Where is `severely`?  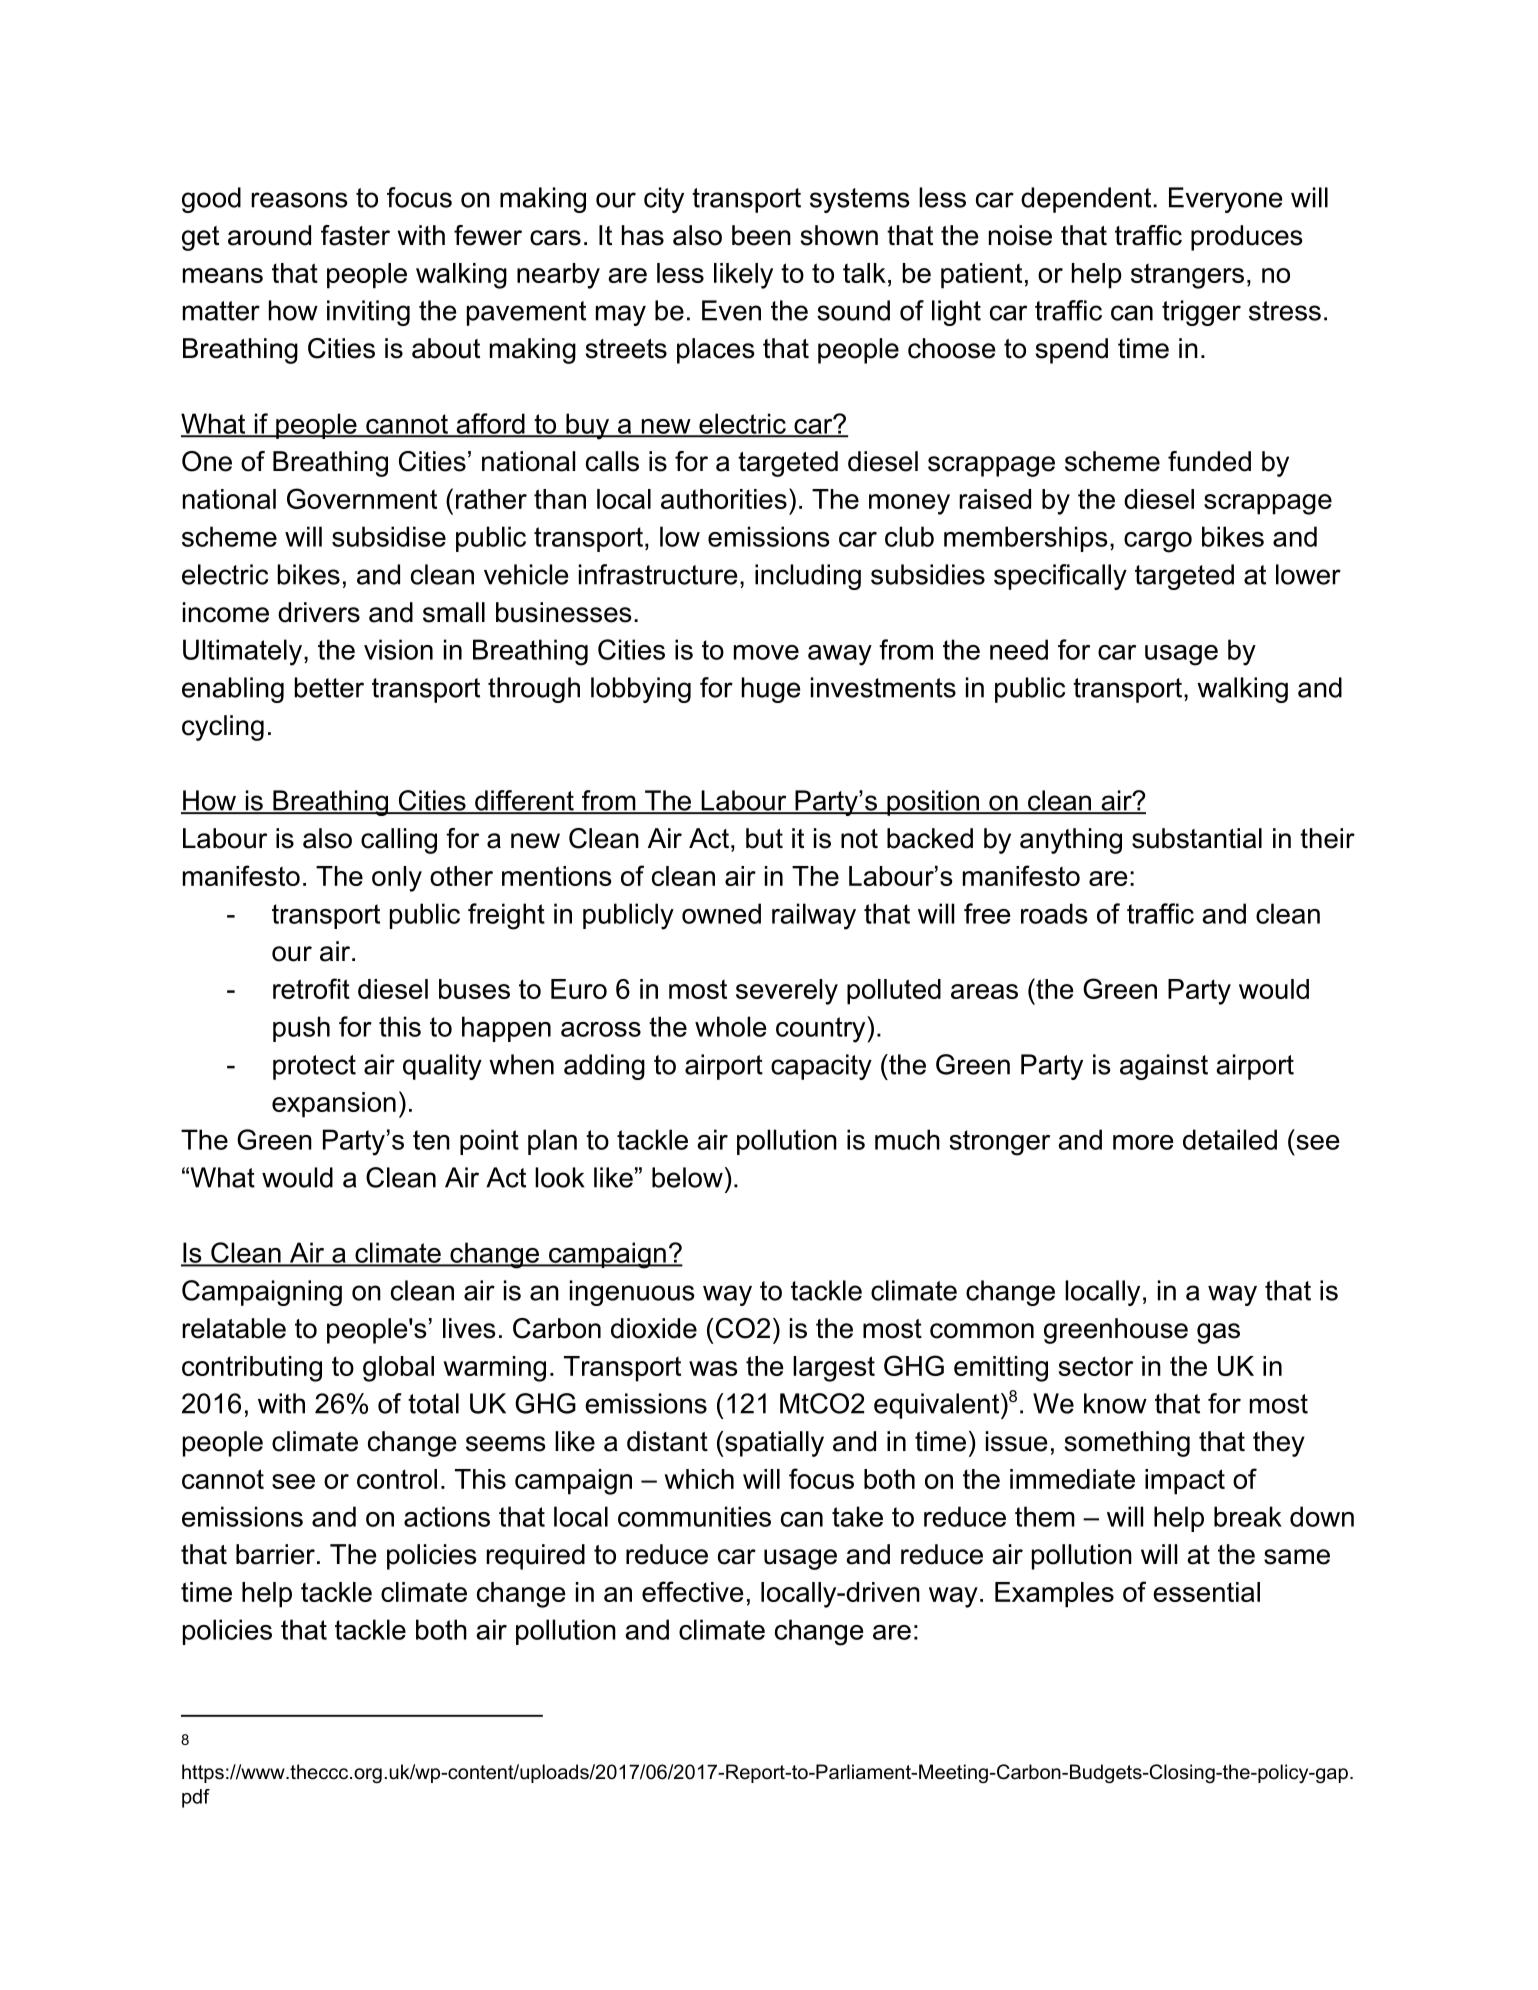 severely is located at coordinates (787, 992).
